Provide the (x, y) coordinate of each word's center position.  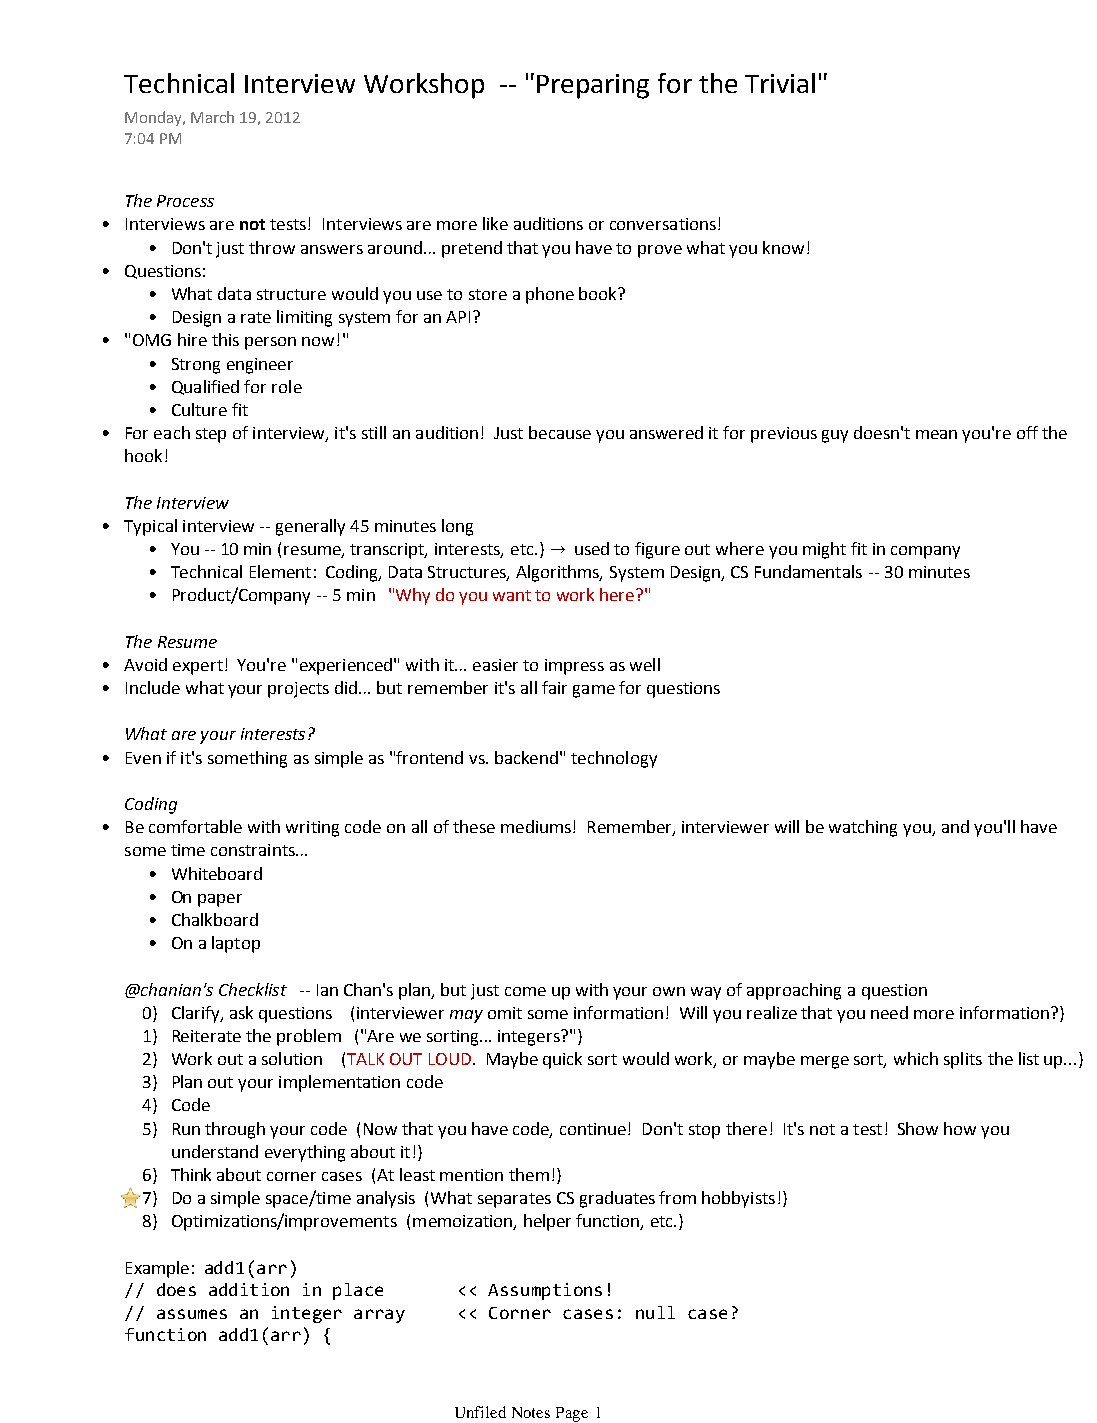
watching (863, 828)
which (916, 1058)
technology (614, 759)
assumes (192, 1314)
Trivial (780, 83)
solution (292, 1058)
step (211, 435)
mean (936, 434)
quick (562, 1060)
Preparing (593, 86)
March (212, 117)
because (560, 432)
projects (298, 690)
